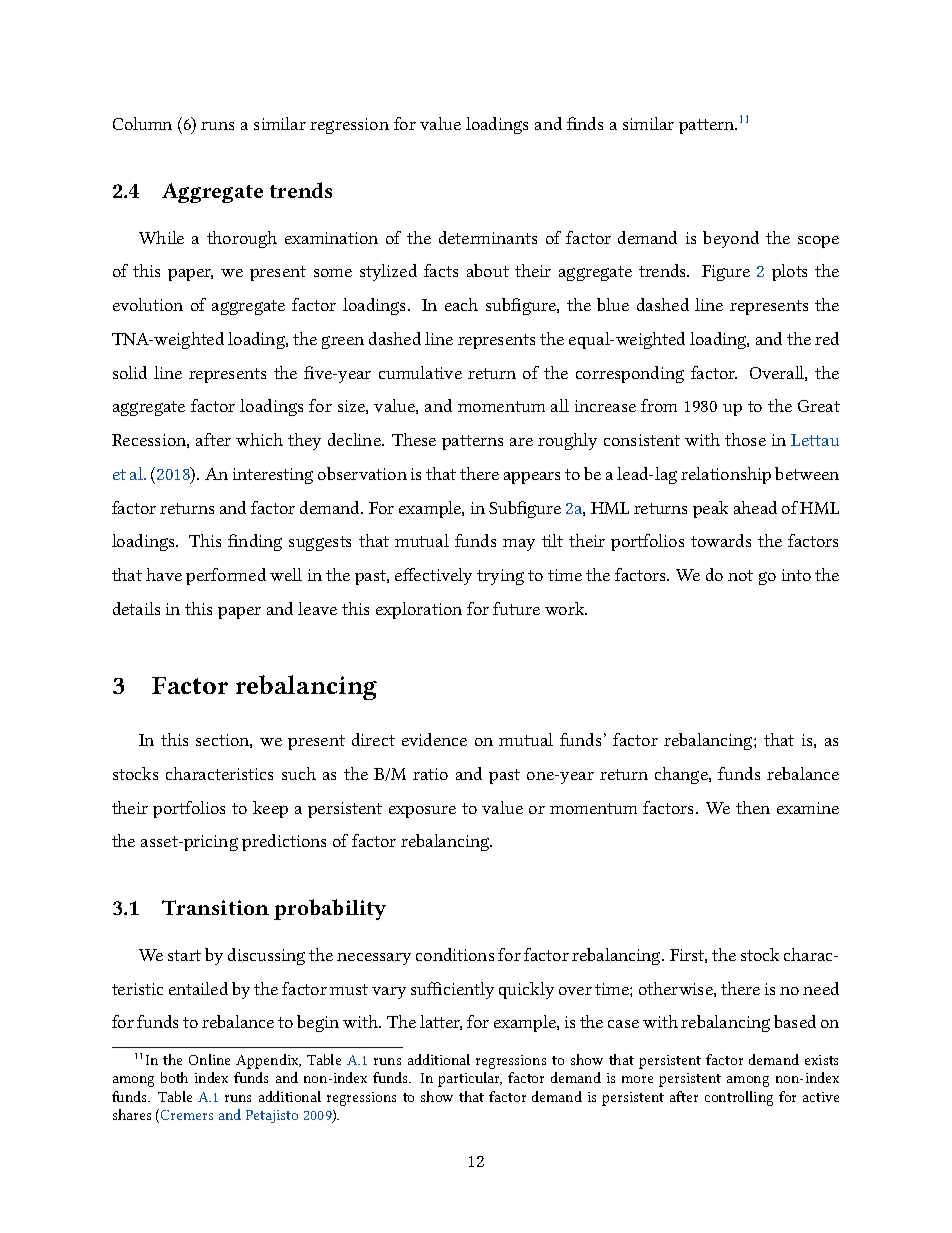 This screenshot has height=1233, width=952. I want to click on finds, so click(585, 123).
